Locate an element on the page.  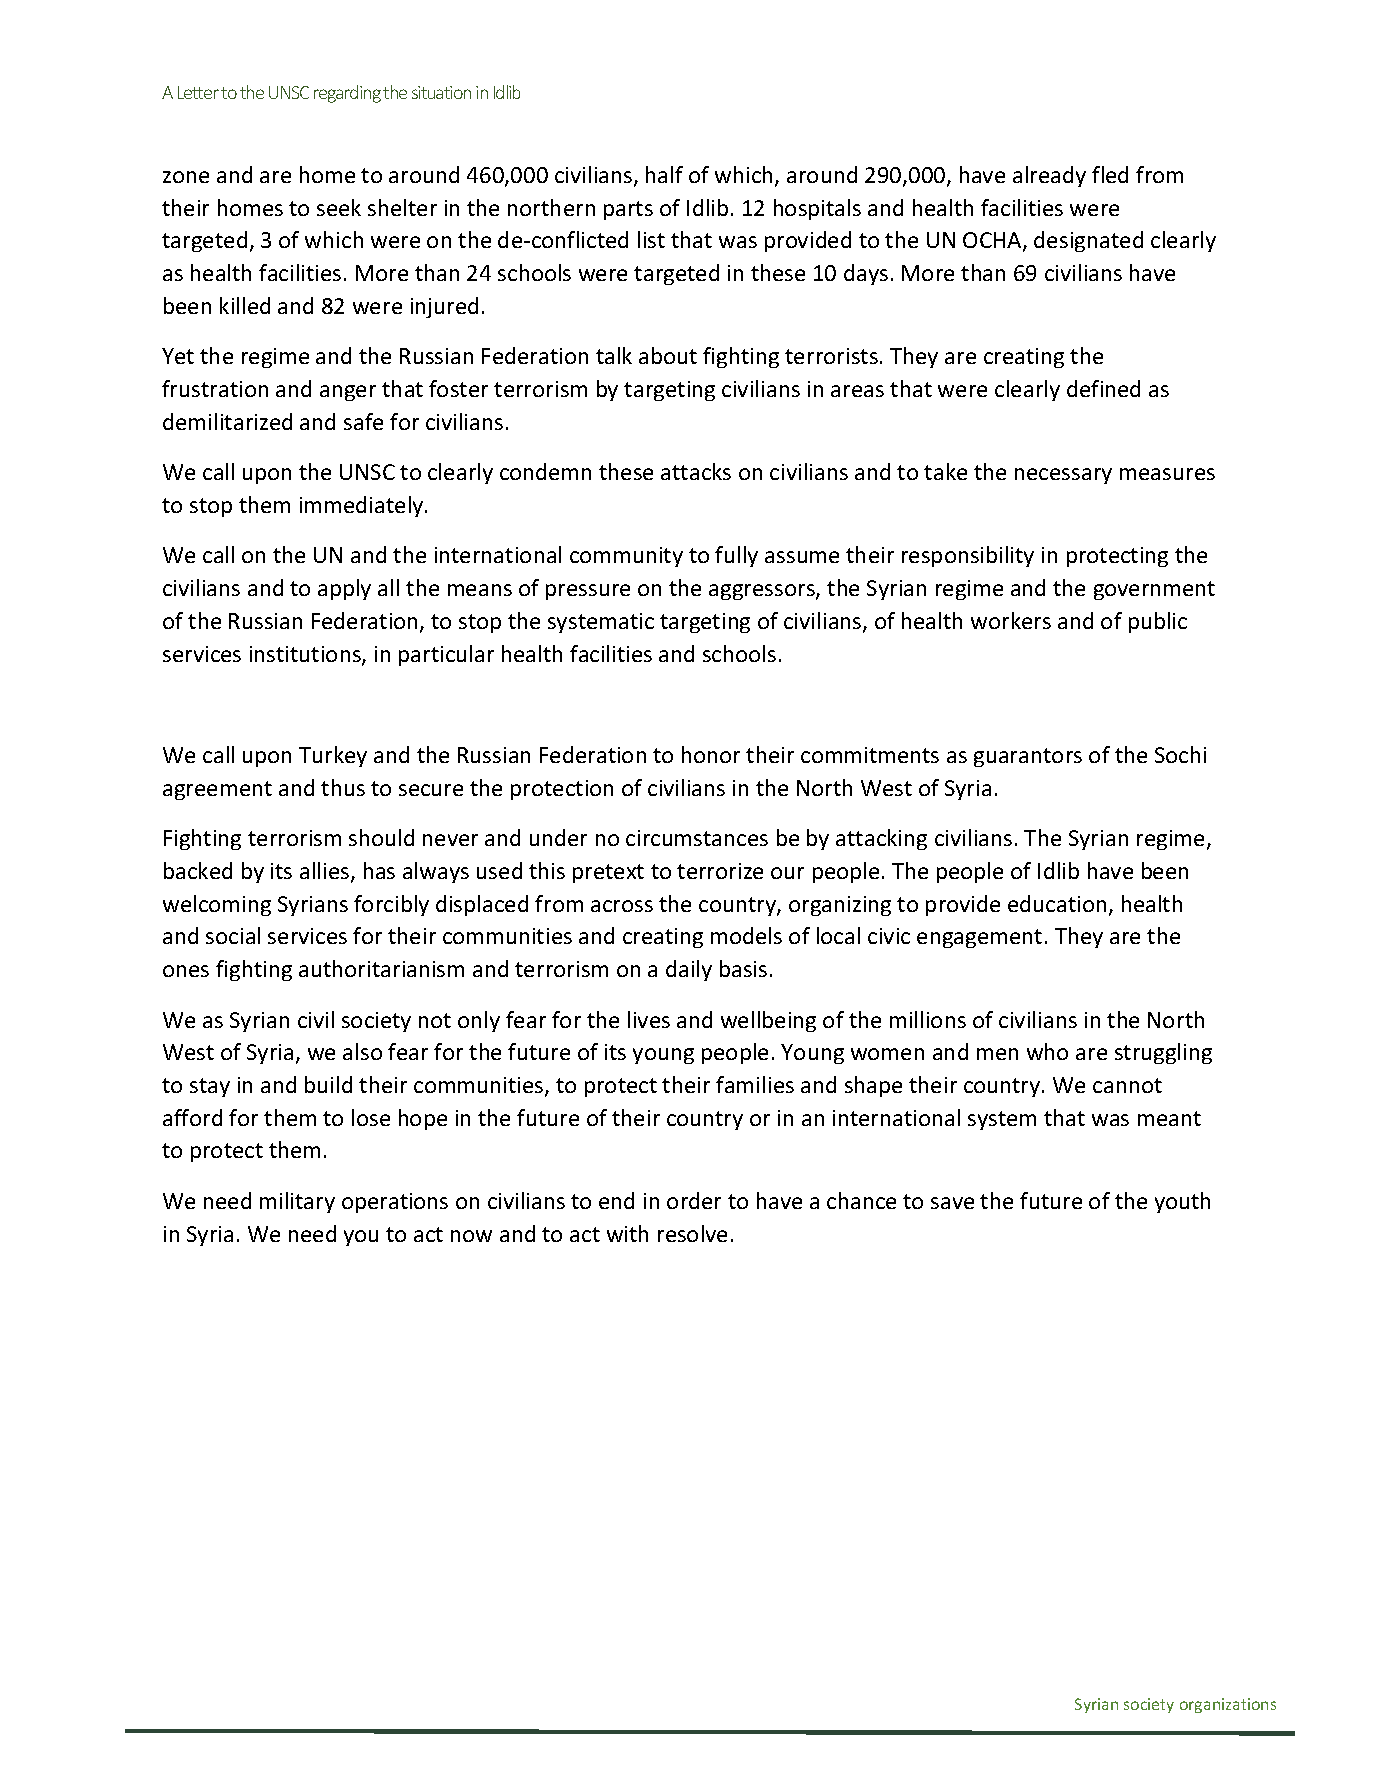
meant is located at coordinates (1169, 1118).
